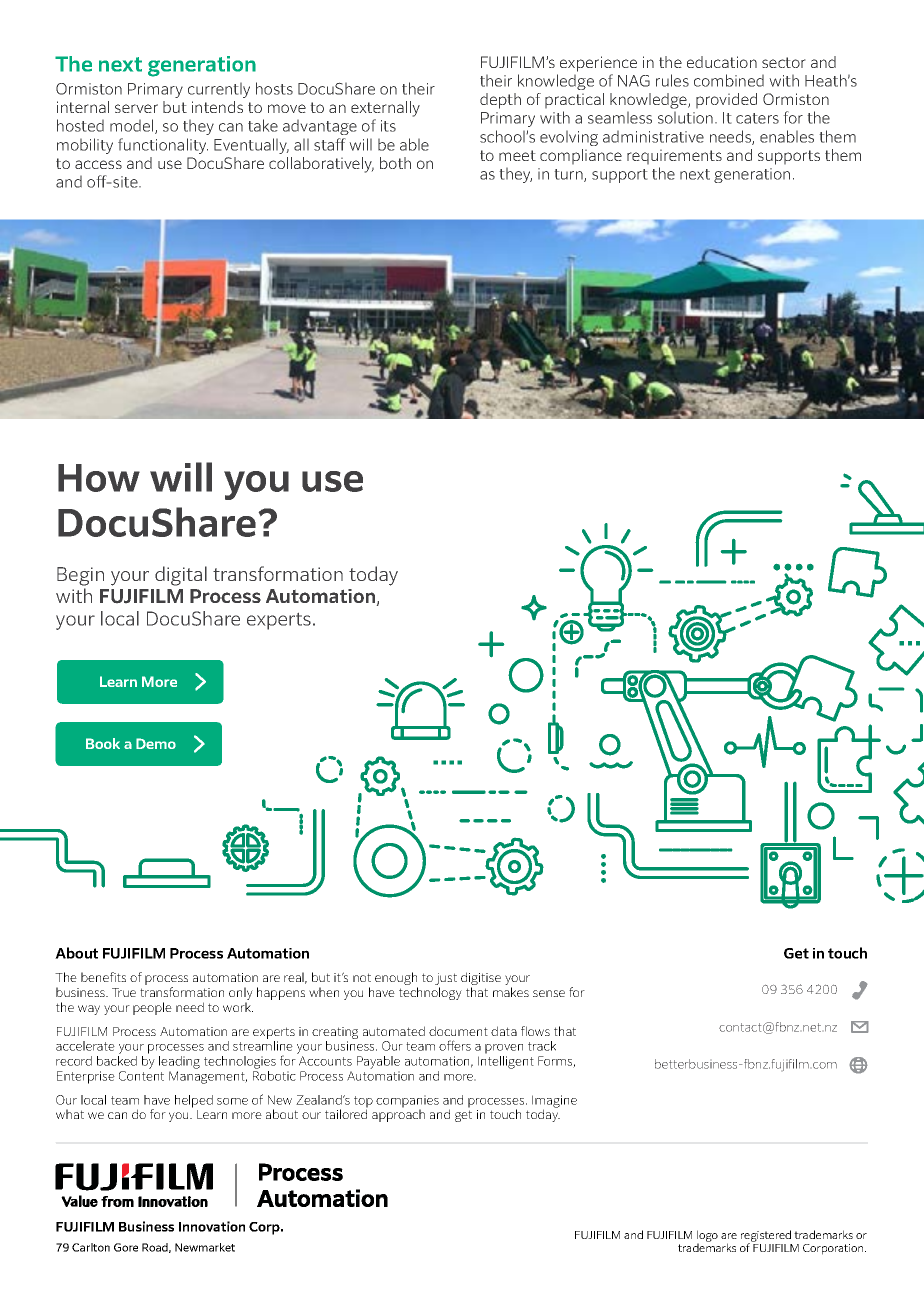 This document has width=924, height=1308. I want to click on externally, so click(385, 109).
